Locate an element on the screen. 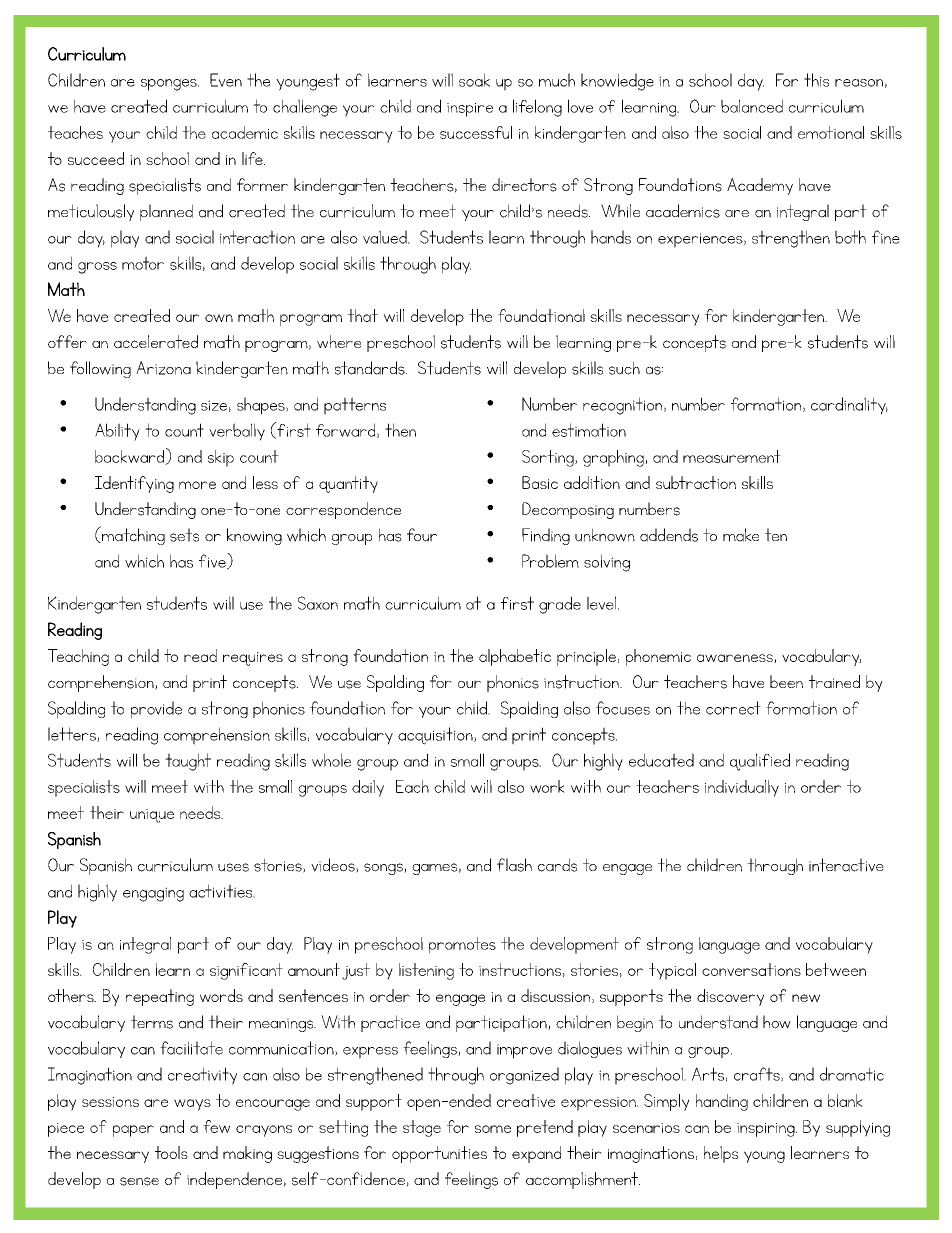 This screenshot has width=952, height=1233. requires is located at coordinates (253, 659).
